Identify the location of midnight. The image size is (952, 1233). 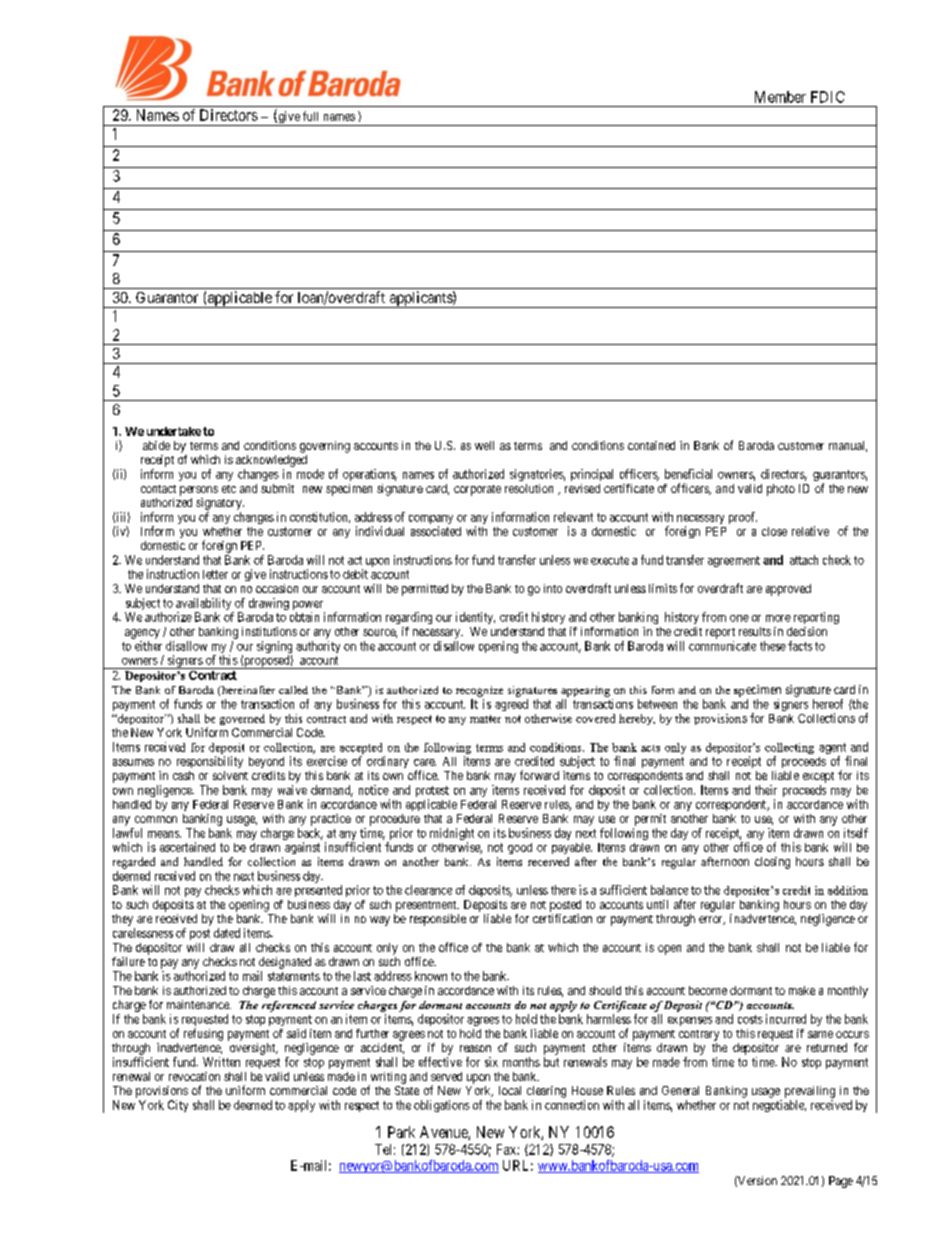
(452, 835).
